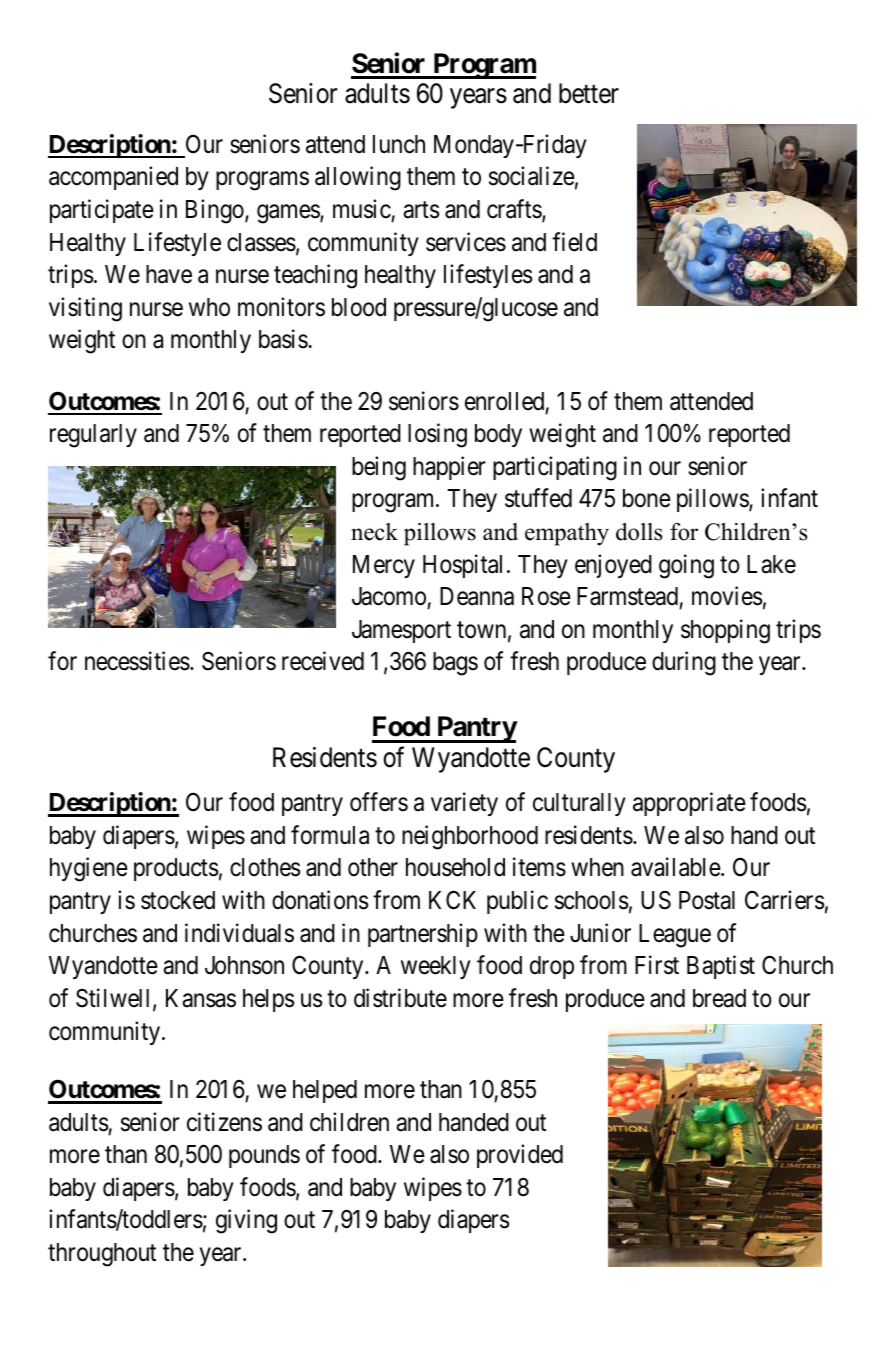 This screenshot has height=1372, width=887. I want to click on bone, so click(647, 498).
